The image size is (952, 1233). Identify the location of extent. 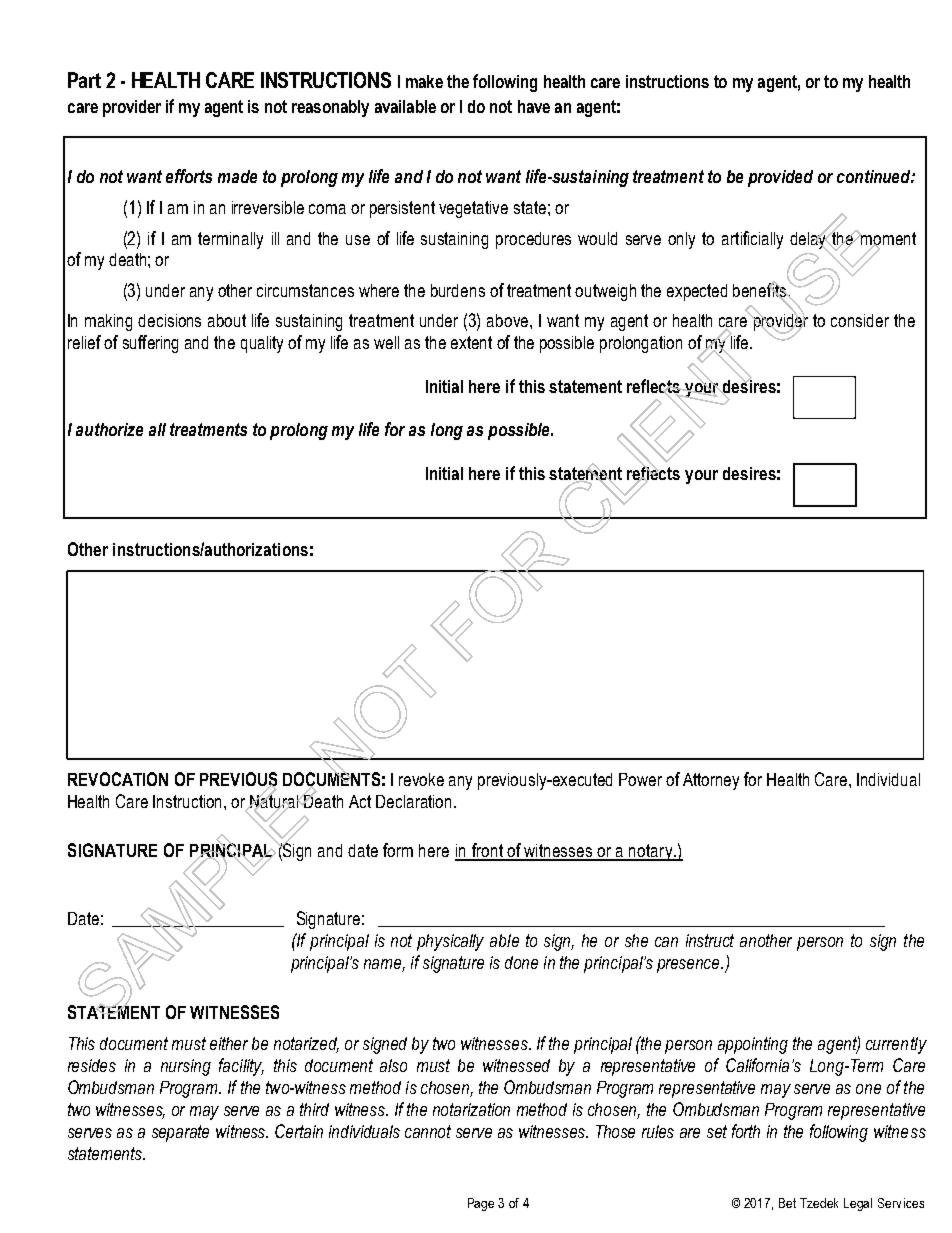
(471, 342).
